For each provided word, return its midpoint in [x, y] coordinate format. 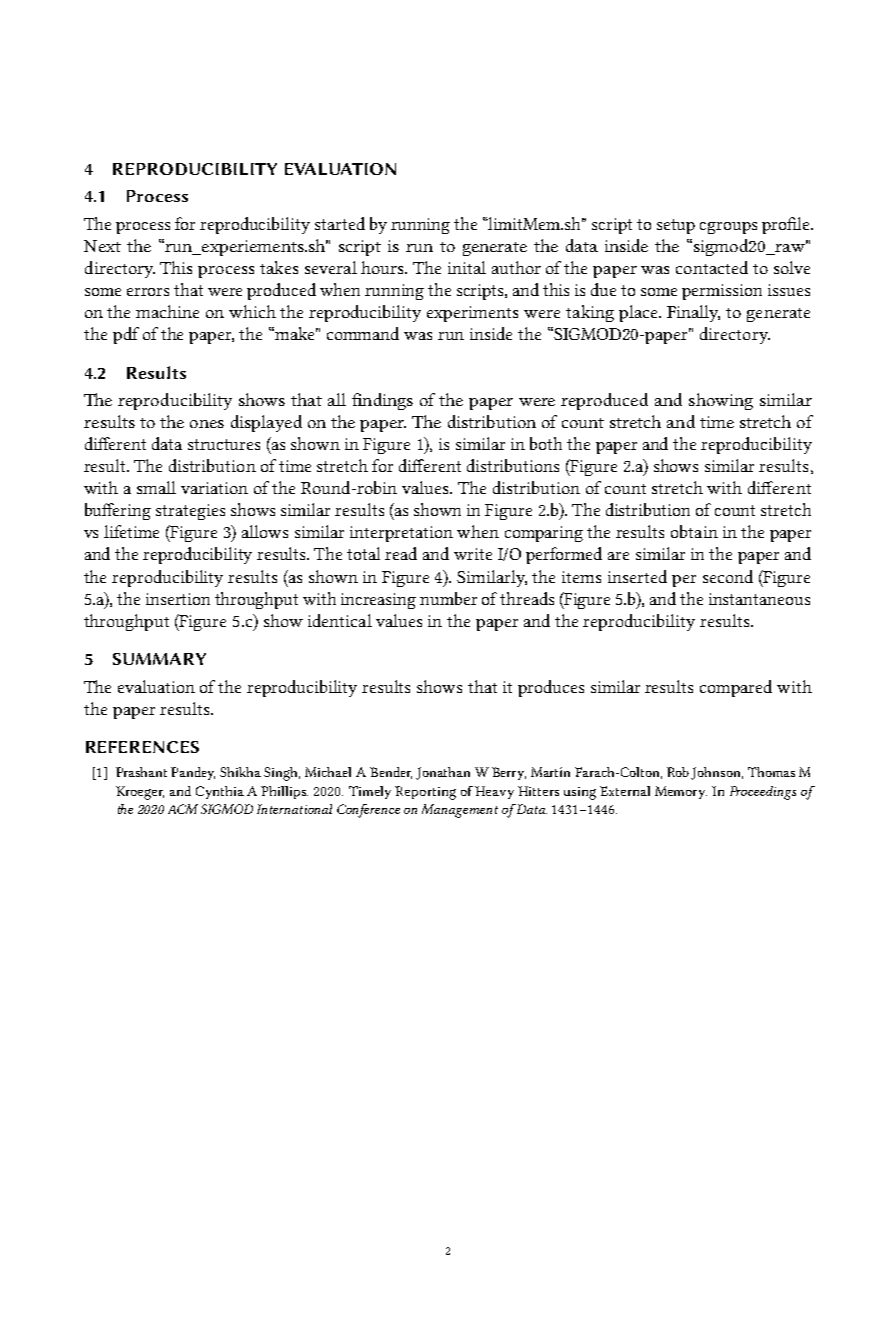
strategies [190, 512]
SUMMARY [159, 659]
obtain [694, 531]
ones [207, 424]
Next [102, 246]
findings [382, 401]
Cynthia [220, 792]
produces [551, 688]
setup [676, 226]
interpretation [401, 534]
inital [467, 267]
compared [736, 688]
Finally [693, 313]
